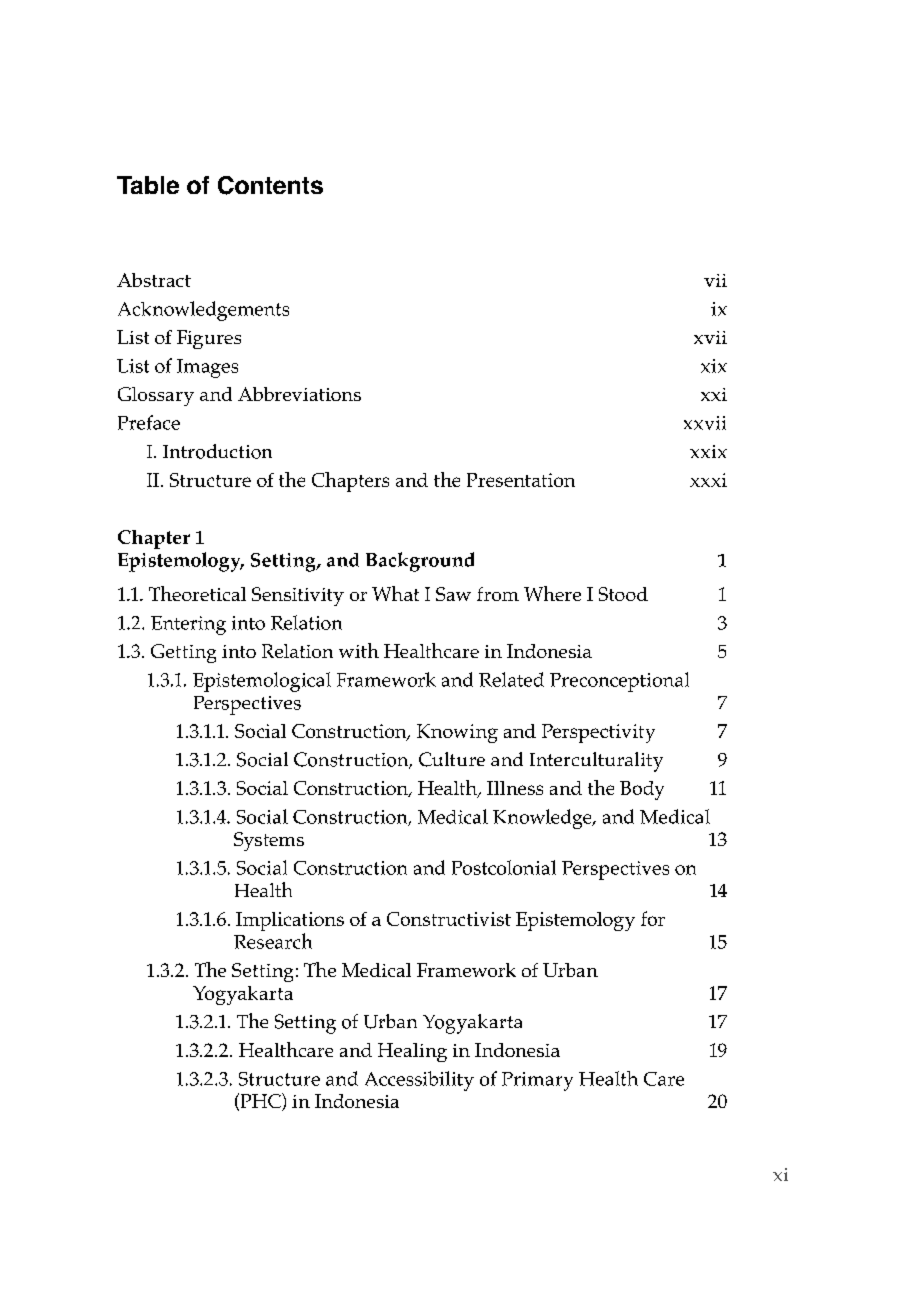 The image size is (906, 1316). Describe the element at coordinates (708, 451) in the screenshot. I see `xxix` at that location.
